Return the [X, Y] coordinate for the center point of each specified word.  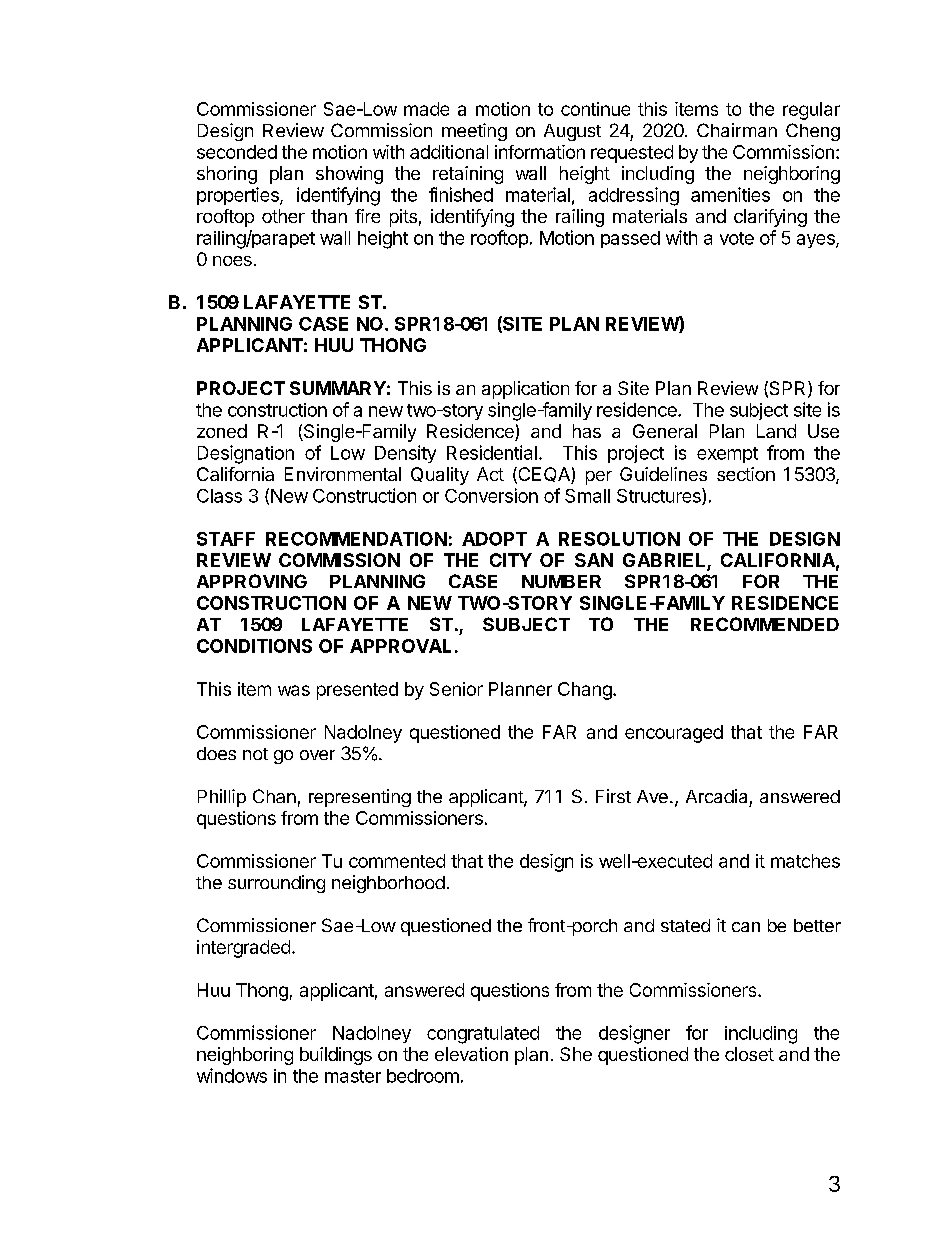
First [613, 796]
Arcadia [716, 796]
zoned [222, 431]
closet [749, 1054]
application [525, 390]
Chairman [737, 130]
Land [776, 431]
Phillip [222, 798]
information [540, 152]
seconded [237, 152]
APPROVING [252, 581]
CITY [511, 560]
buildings [336, 1056]
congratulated [483, 1035]
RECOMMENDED [765, 624]
